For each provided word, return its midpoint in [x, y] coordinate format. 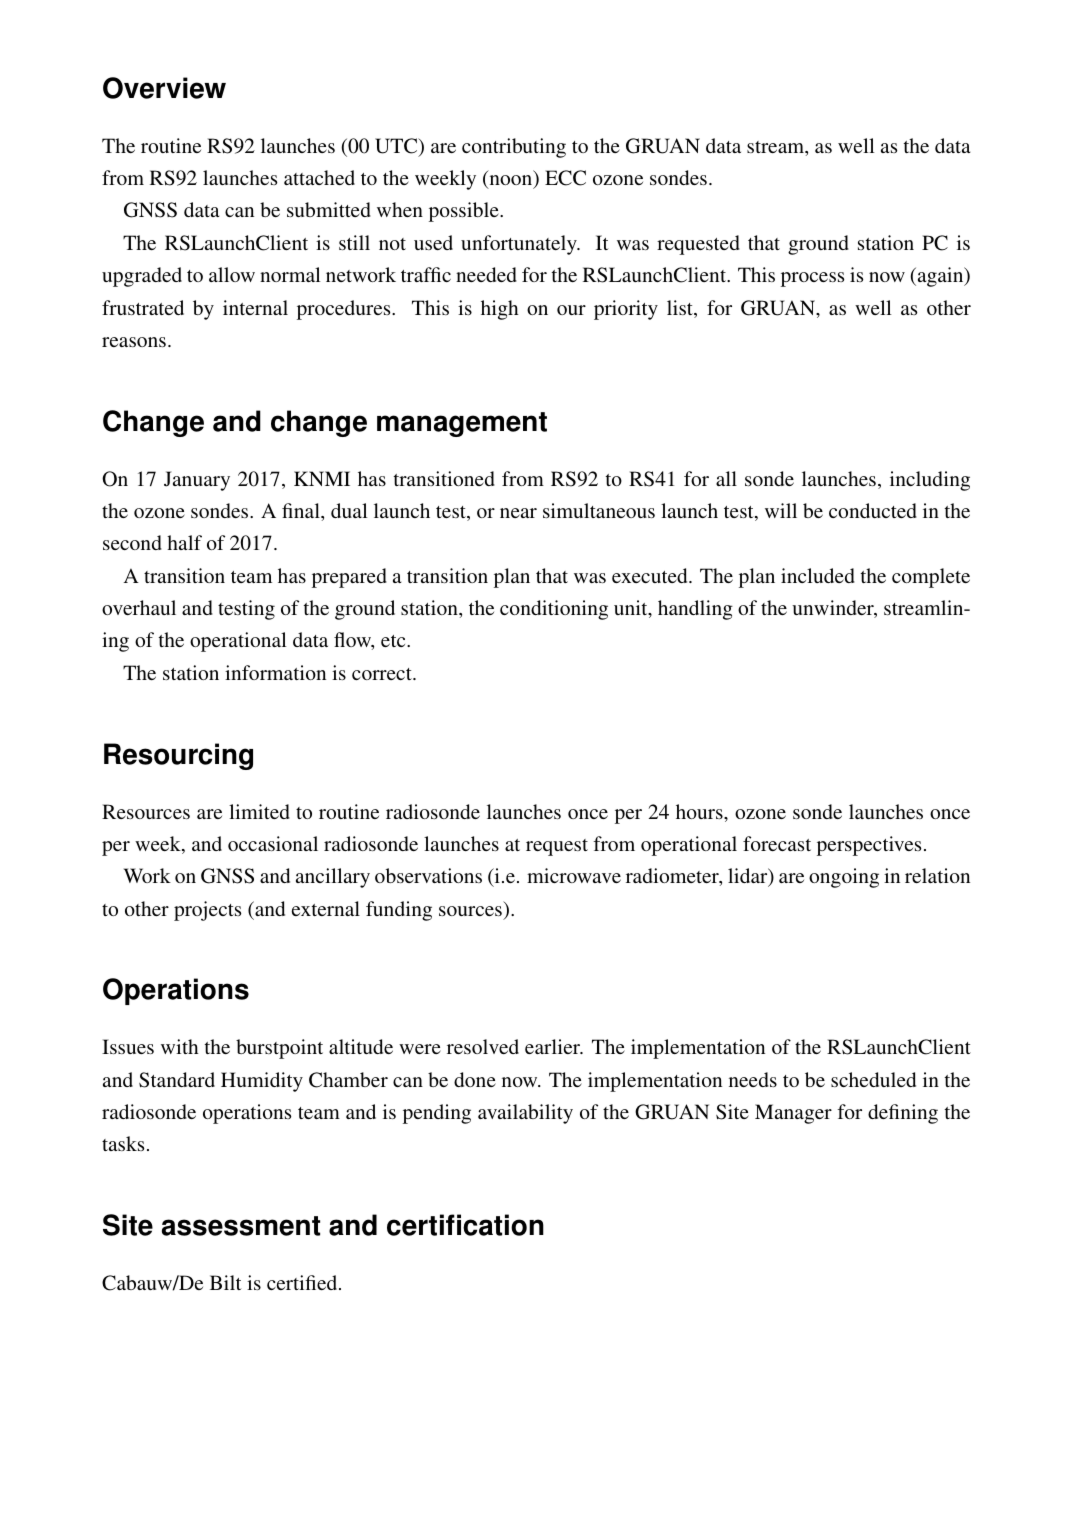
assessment [241, 1226]
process [812, 279]
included [818, 575]
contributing [514, 148]
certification [465, 1225]
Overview [164, 88]
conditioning [554, 610]
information [275, 672]
